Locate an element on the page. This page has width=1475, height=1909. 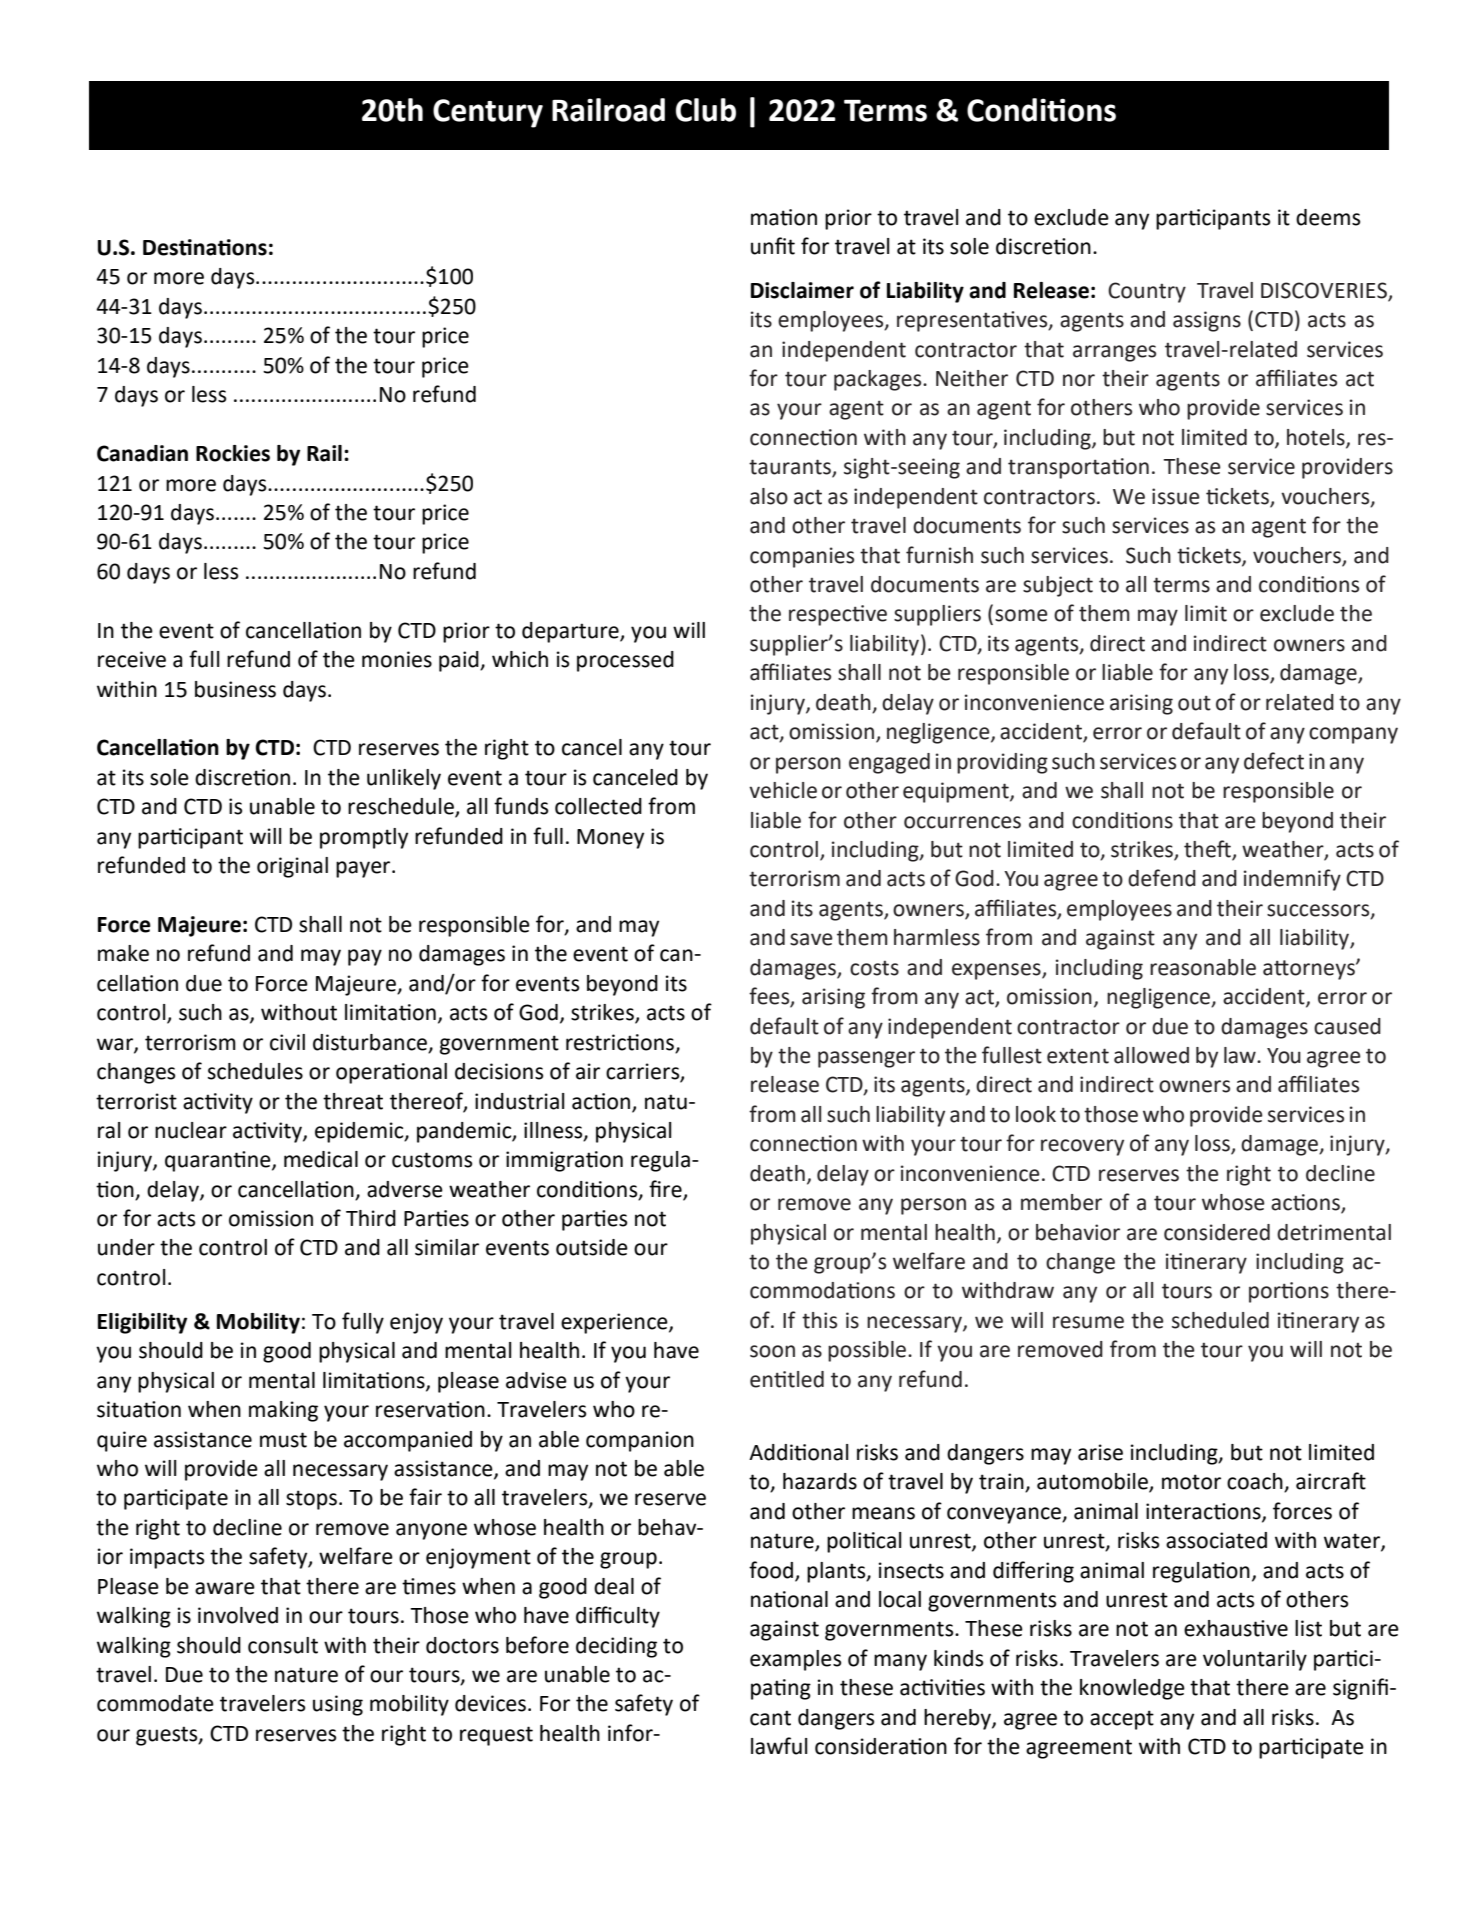
issue is located at coordinates (1176, 496).
